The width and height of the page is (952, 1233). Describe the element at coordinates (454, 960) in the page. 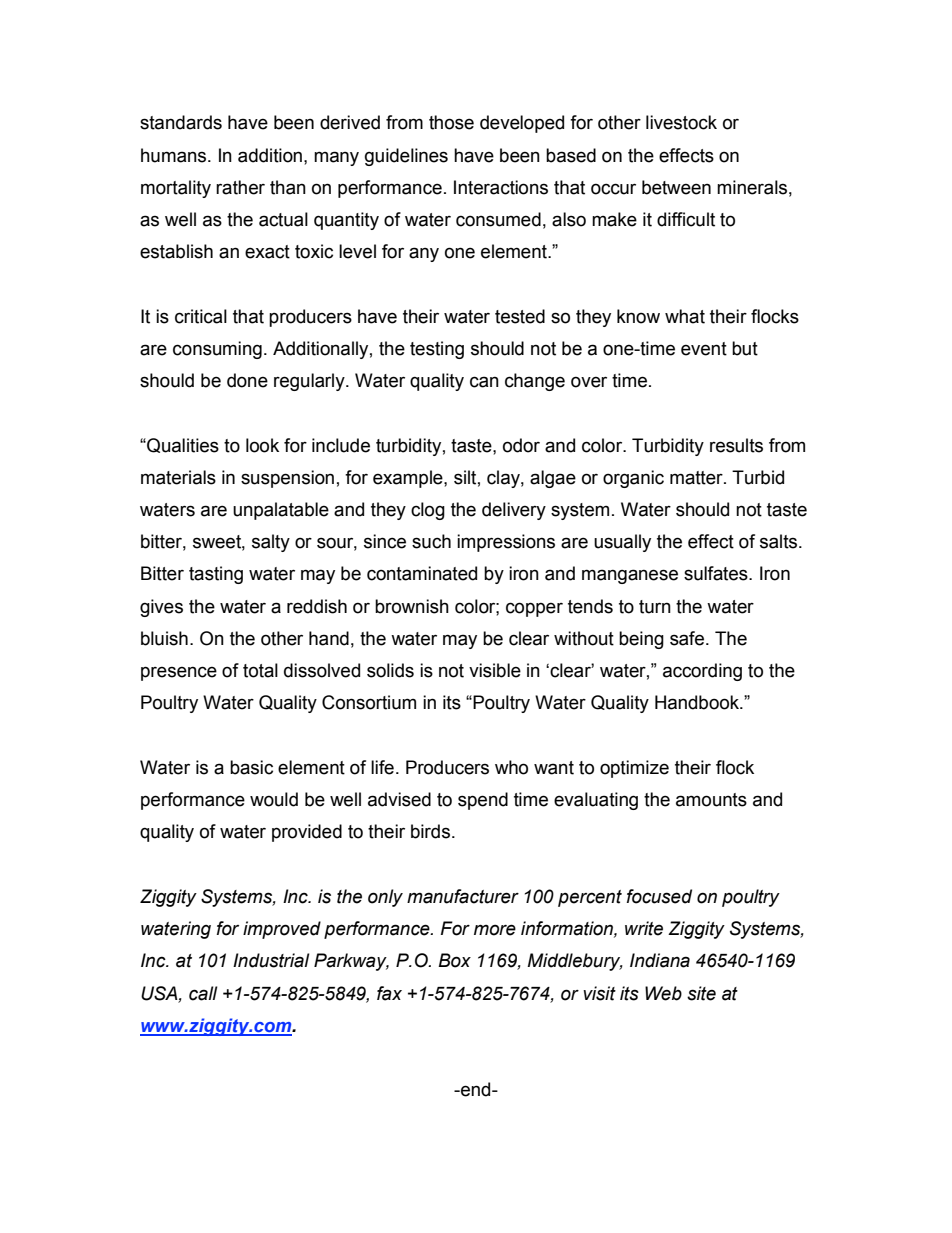

I see `Box` at that location.
